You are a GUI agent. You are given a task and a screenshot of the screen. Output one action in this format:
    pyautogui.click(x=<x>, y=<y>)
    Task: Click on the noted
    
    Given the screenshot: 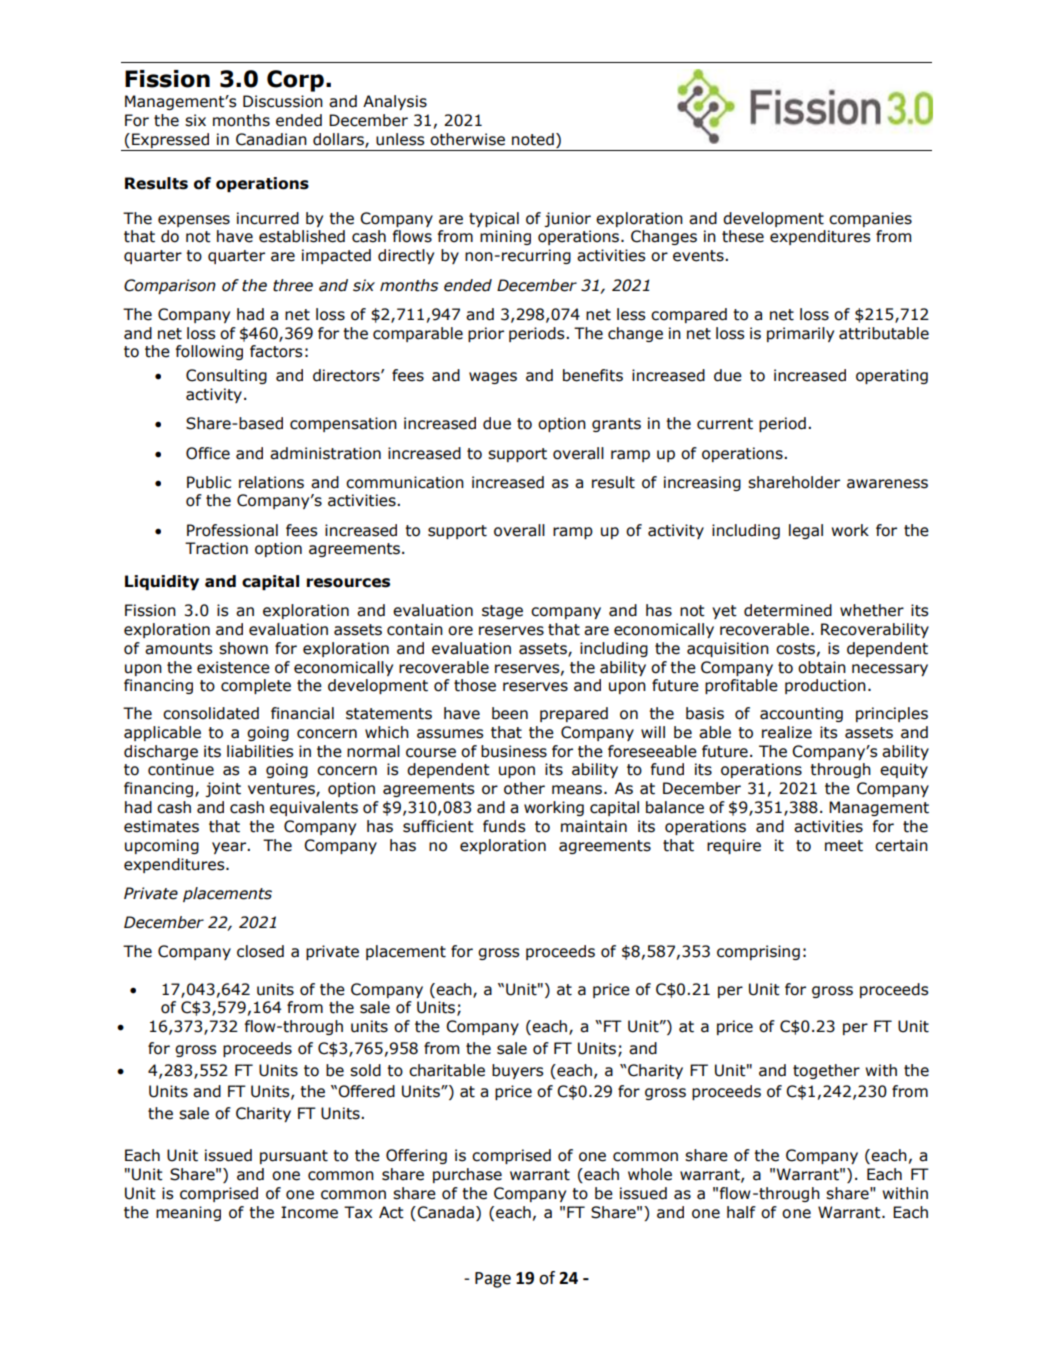 What is the action you would take?
    pyautogui.click(x=533, y=139)
